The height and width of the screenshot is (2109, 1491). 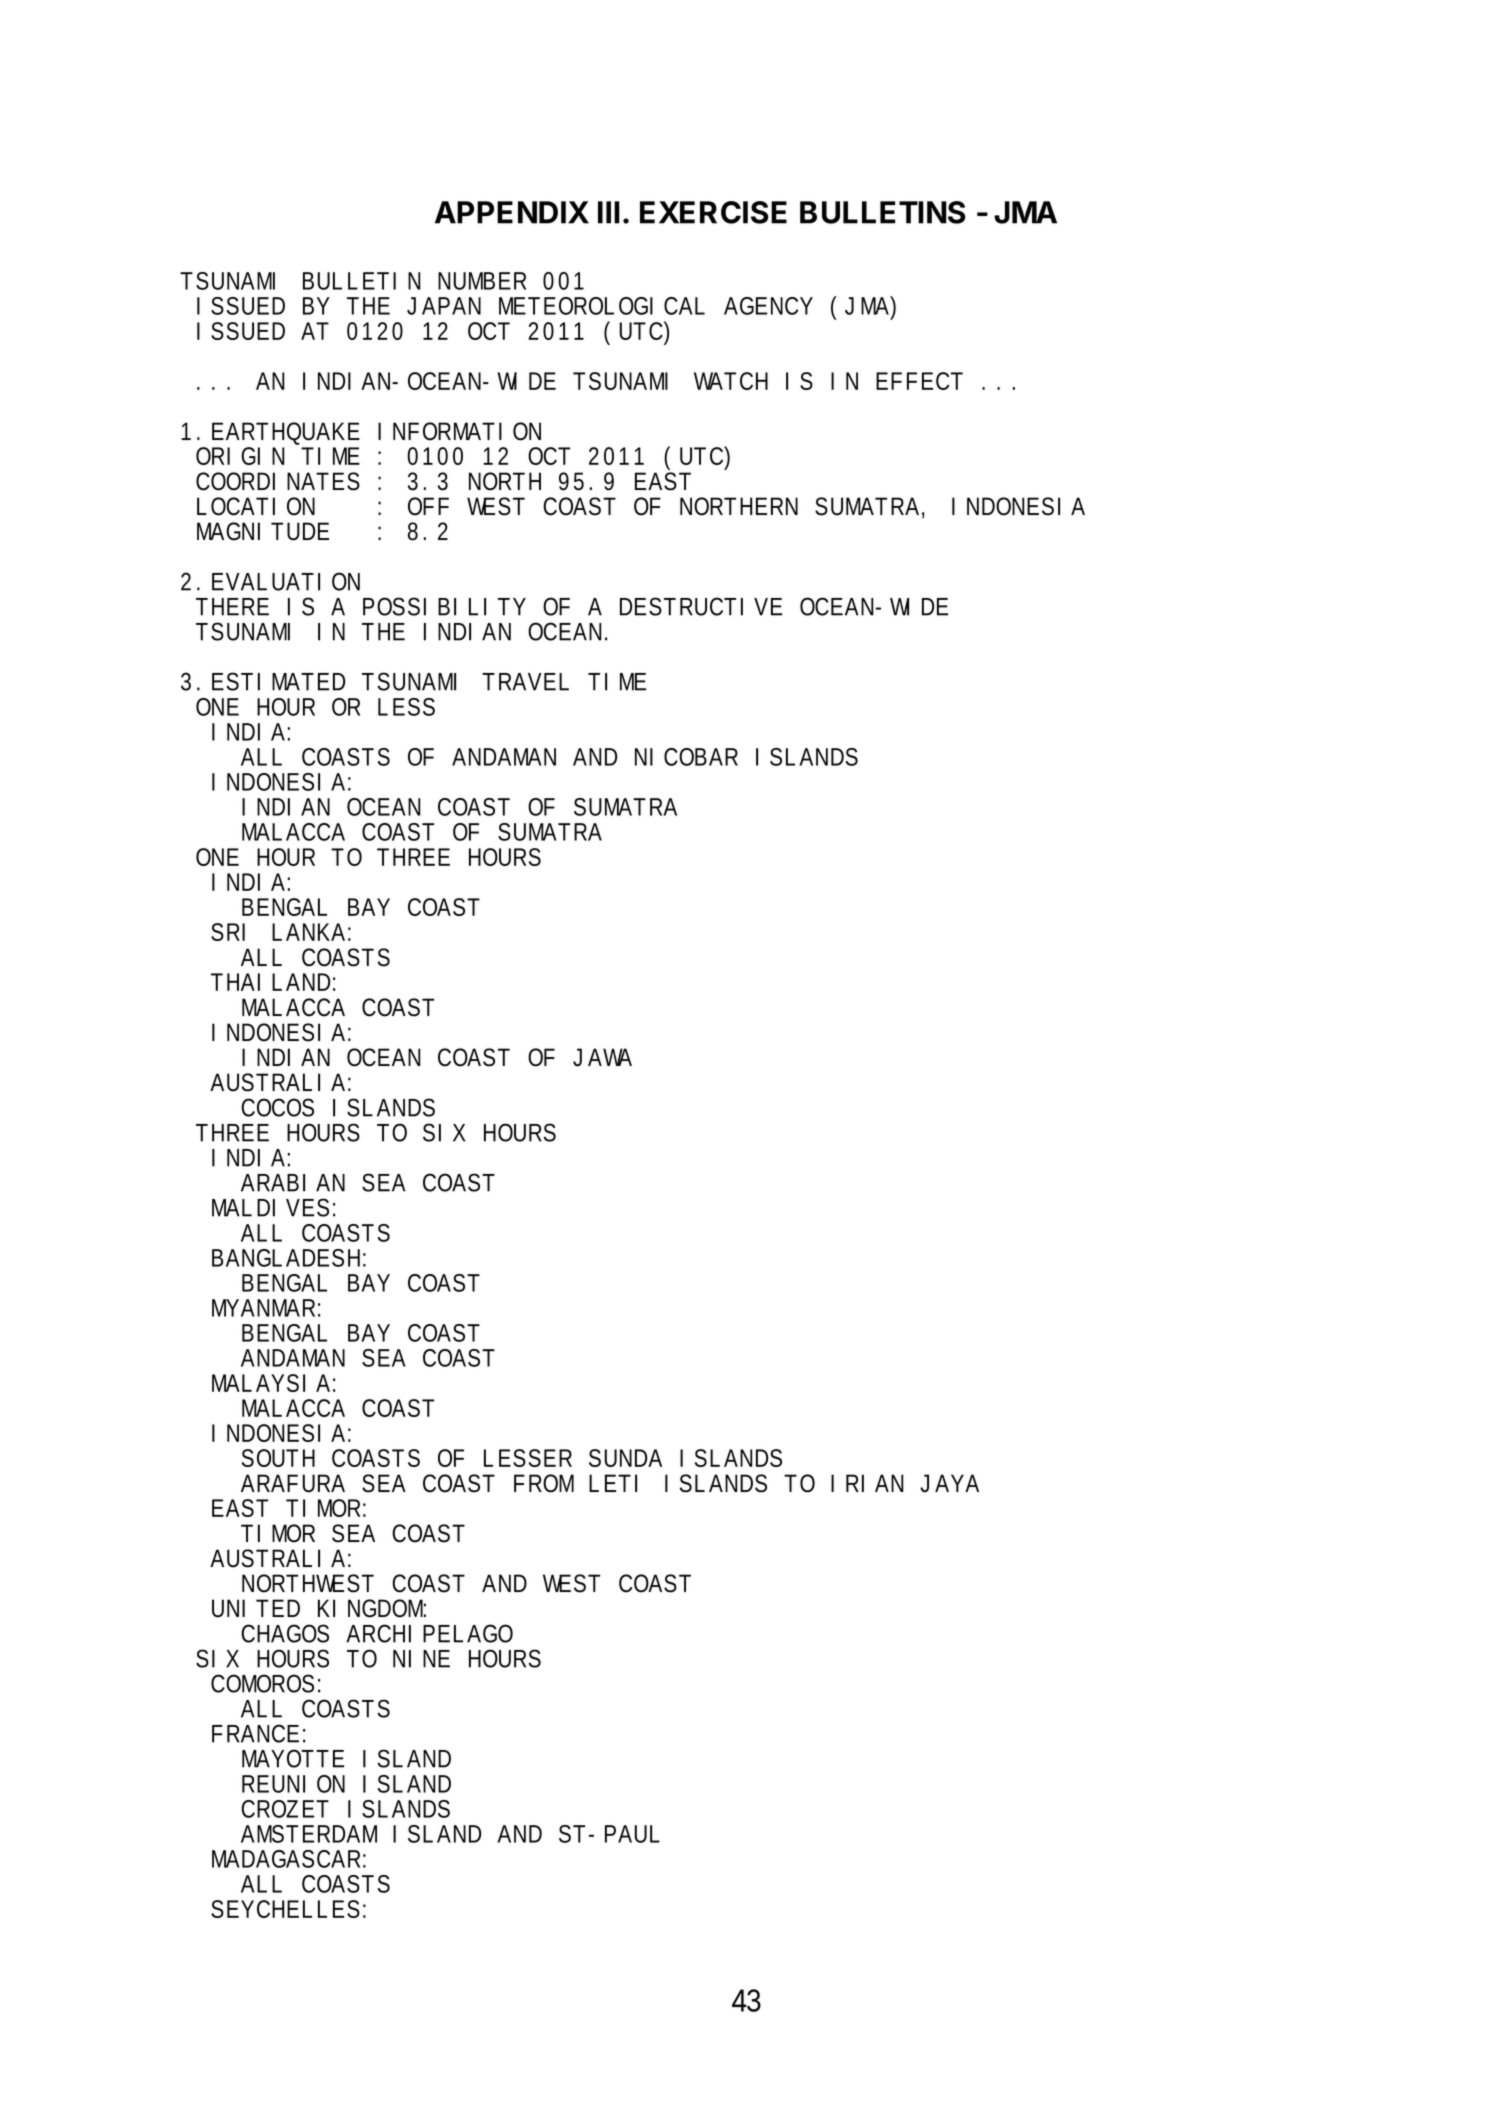 What do you see at coordinates (232, 607) in the screenshot?
I see `THERE` at bounding box center [232, 607].
